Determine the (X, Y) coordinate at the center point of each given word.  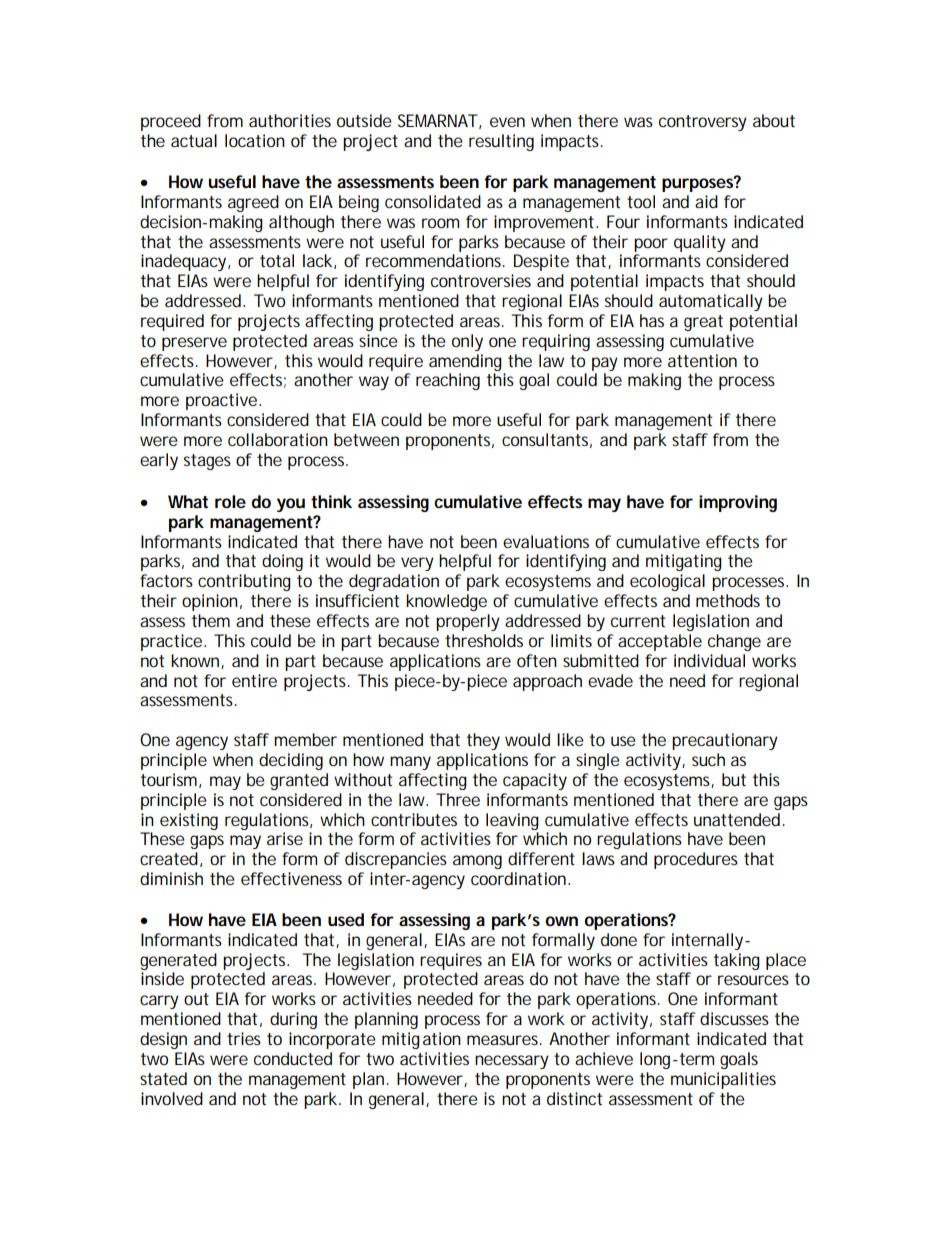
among (477, 862)
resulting (501, 142)
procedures (696, 860)
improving (738, 503)
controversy (703, 123)
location (255, 140)
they (483, 741)
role (230, 501)
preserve (194, 344)
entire (254, 680)
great (703, 323)
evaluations (546, 541)
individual (709, 660)
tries (244, 1038)
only (467, 342)
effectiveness (291, 878)
